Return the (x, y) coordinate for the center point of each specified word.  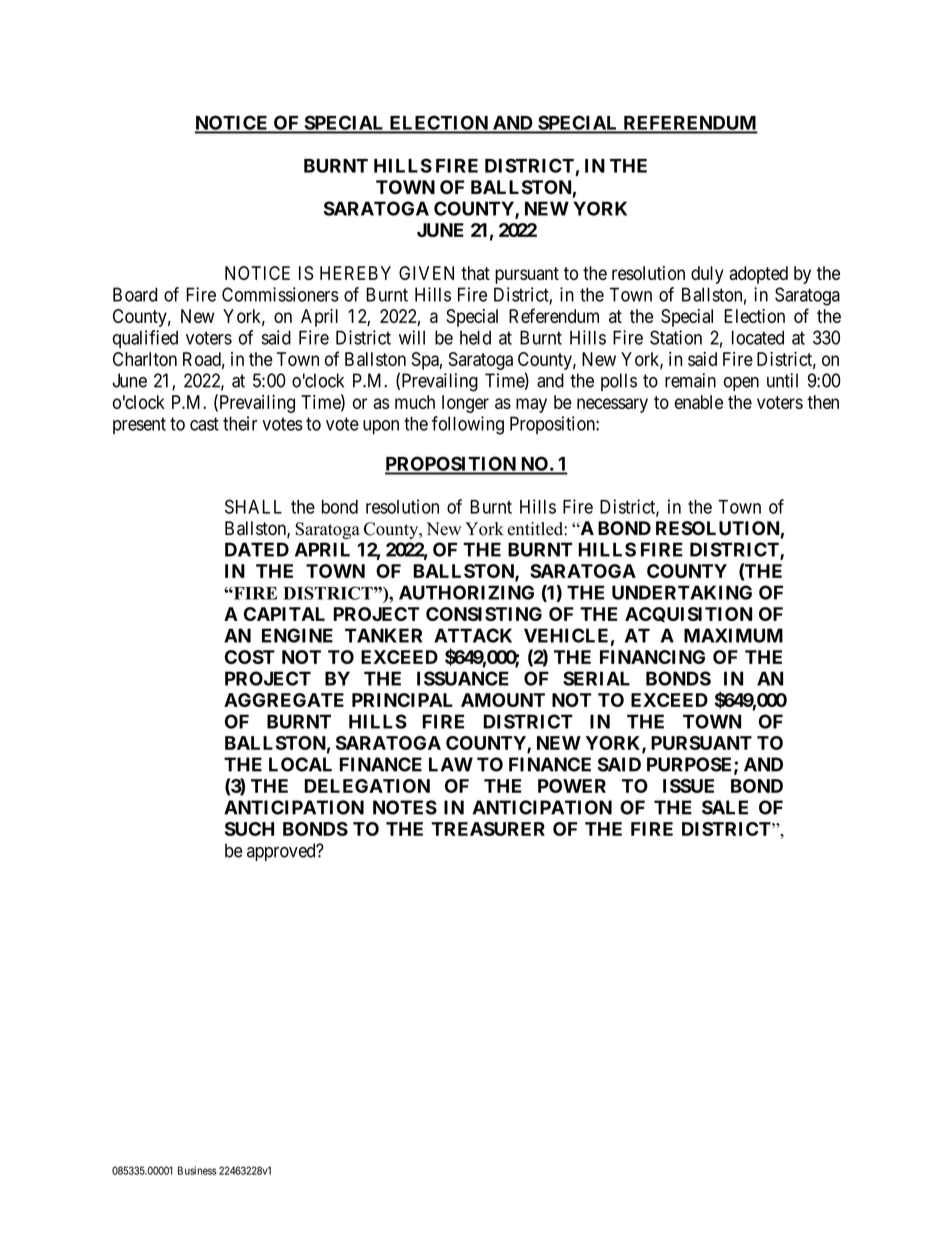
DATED (257, 549)
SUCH (249, 829)
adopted (758, 275)
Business (197, 1170)
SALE (725, 807)
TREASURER (488, 829)
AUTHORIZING (466, 592)
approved (282, 852)
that (475, 273)
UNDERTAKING (682, 592)
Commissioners (280, 294)
